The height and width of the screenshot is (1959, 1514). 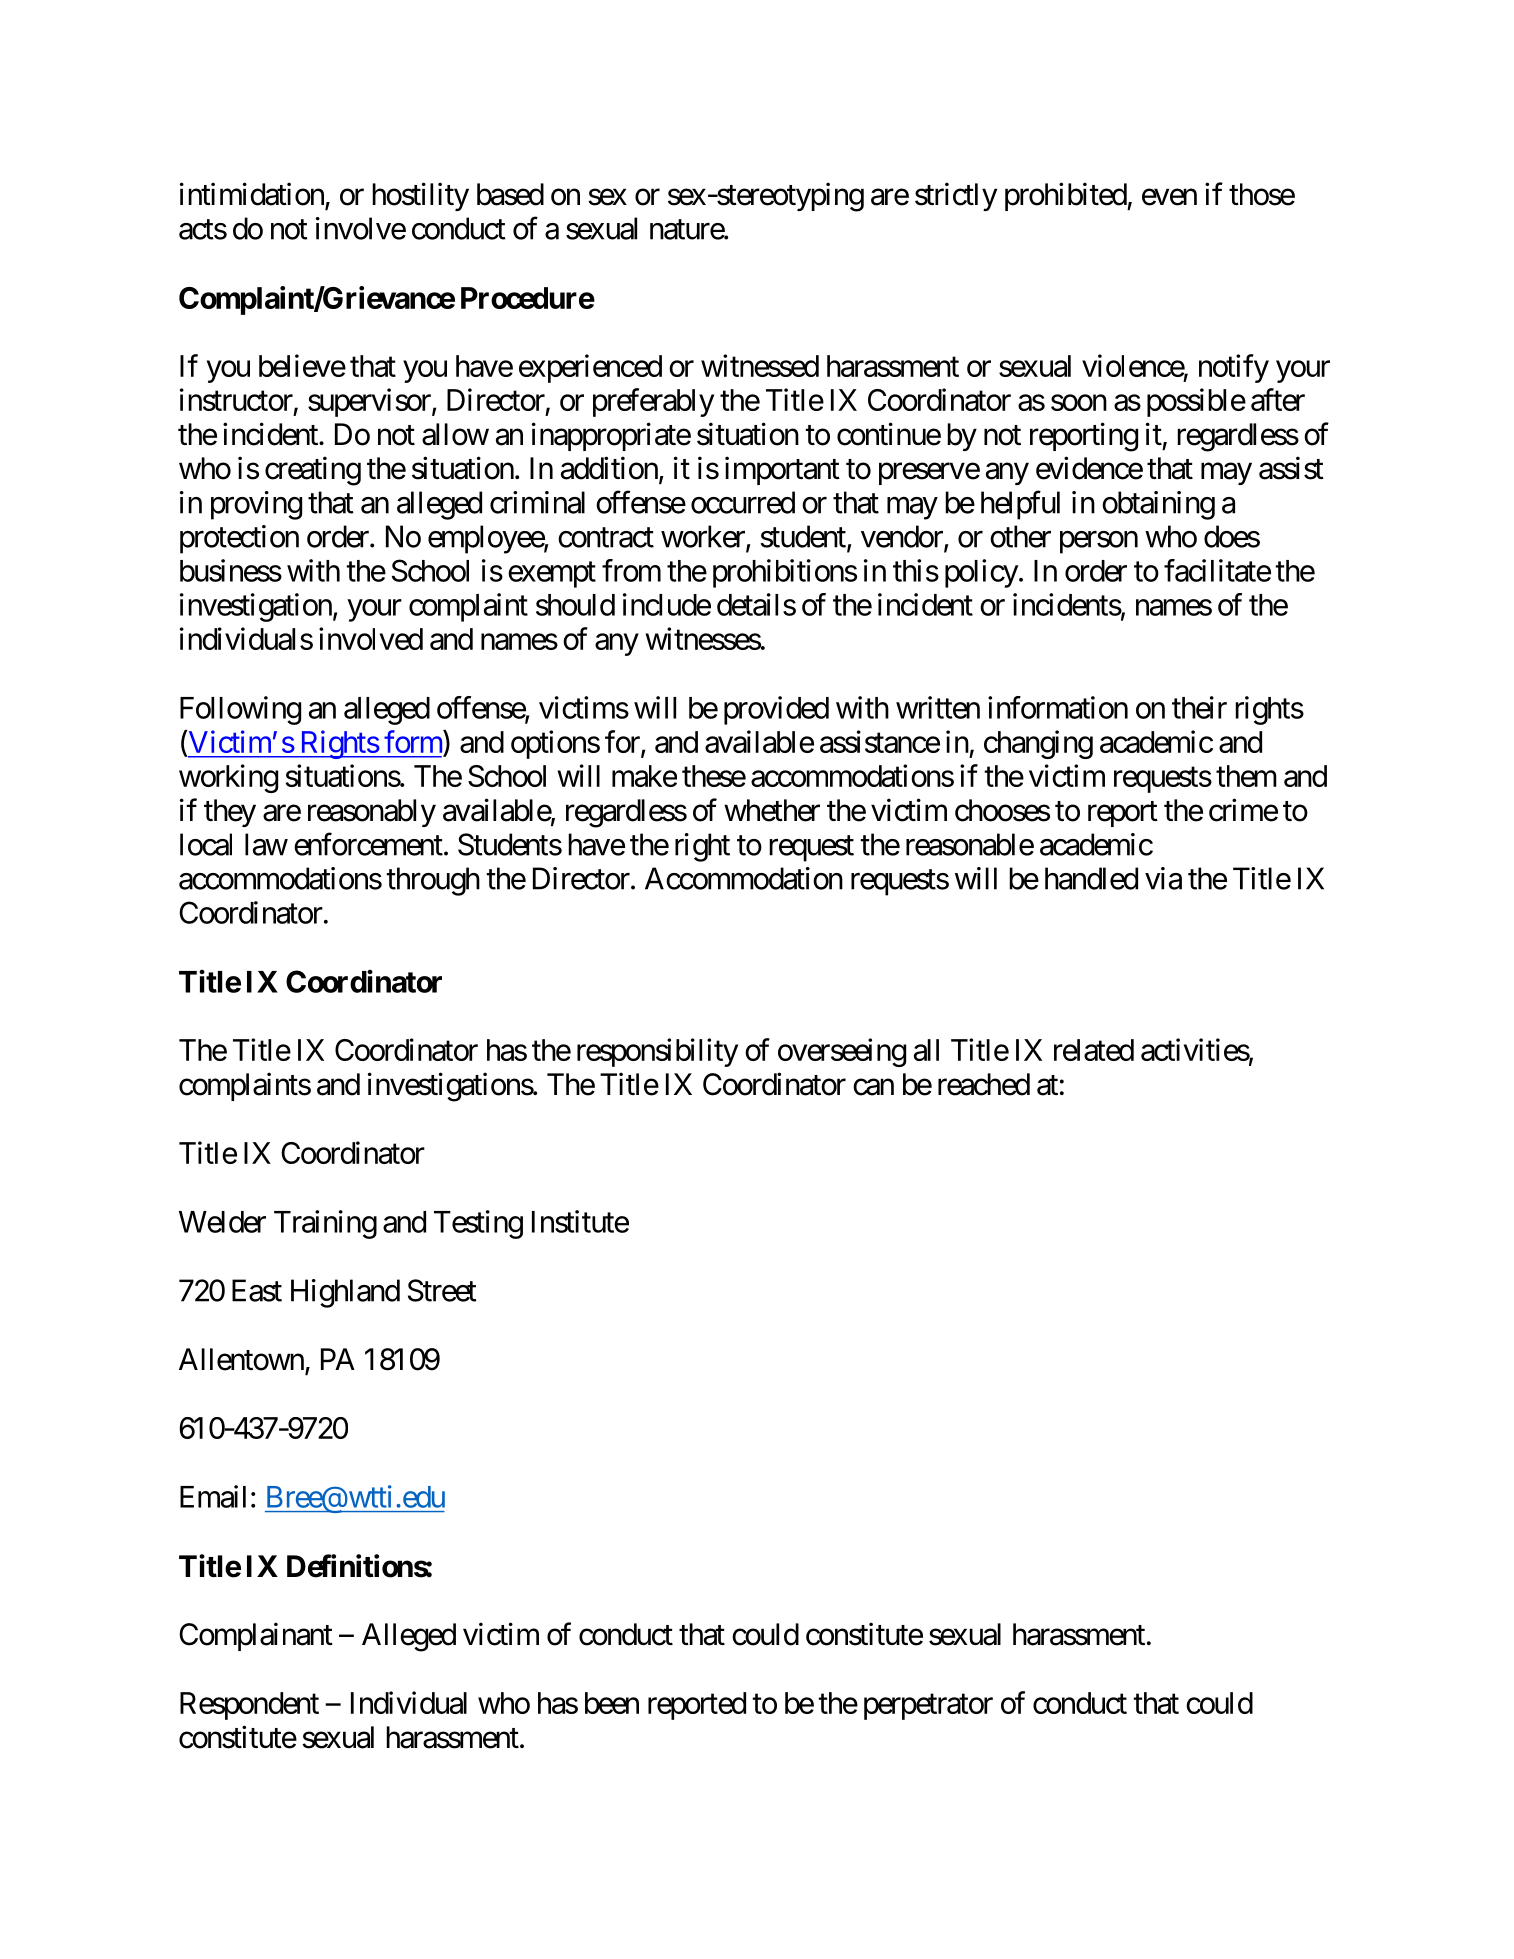 What do you see at coordinates (253, 195) in the screenshot?
I see `intimidation` at bounding box center [253, 195].
